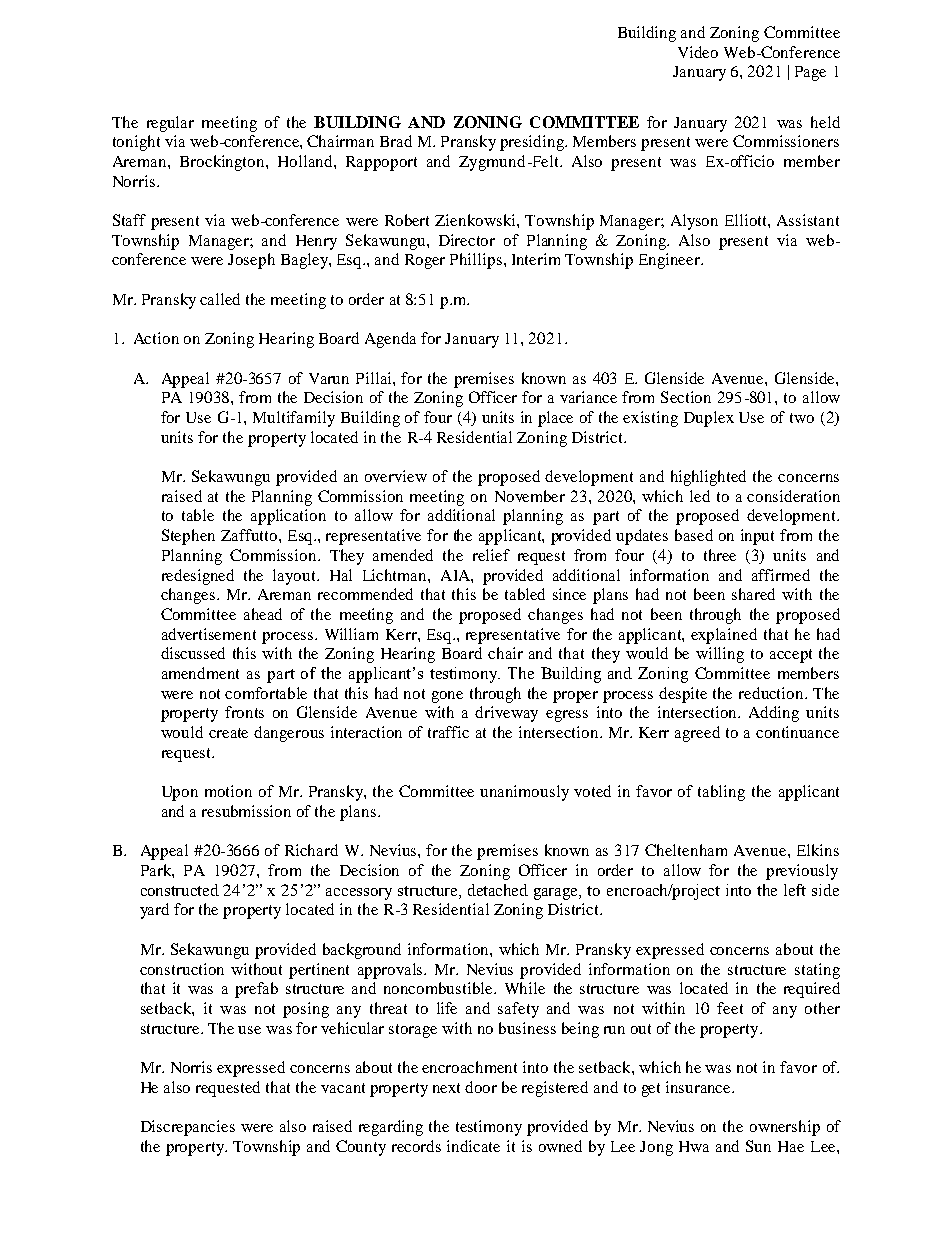  Describe the element at coordinates (188, 1128) in the screenshot. I see `Discrepancies` at that location.
